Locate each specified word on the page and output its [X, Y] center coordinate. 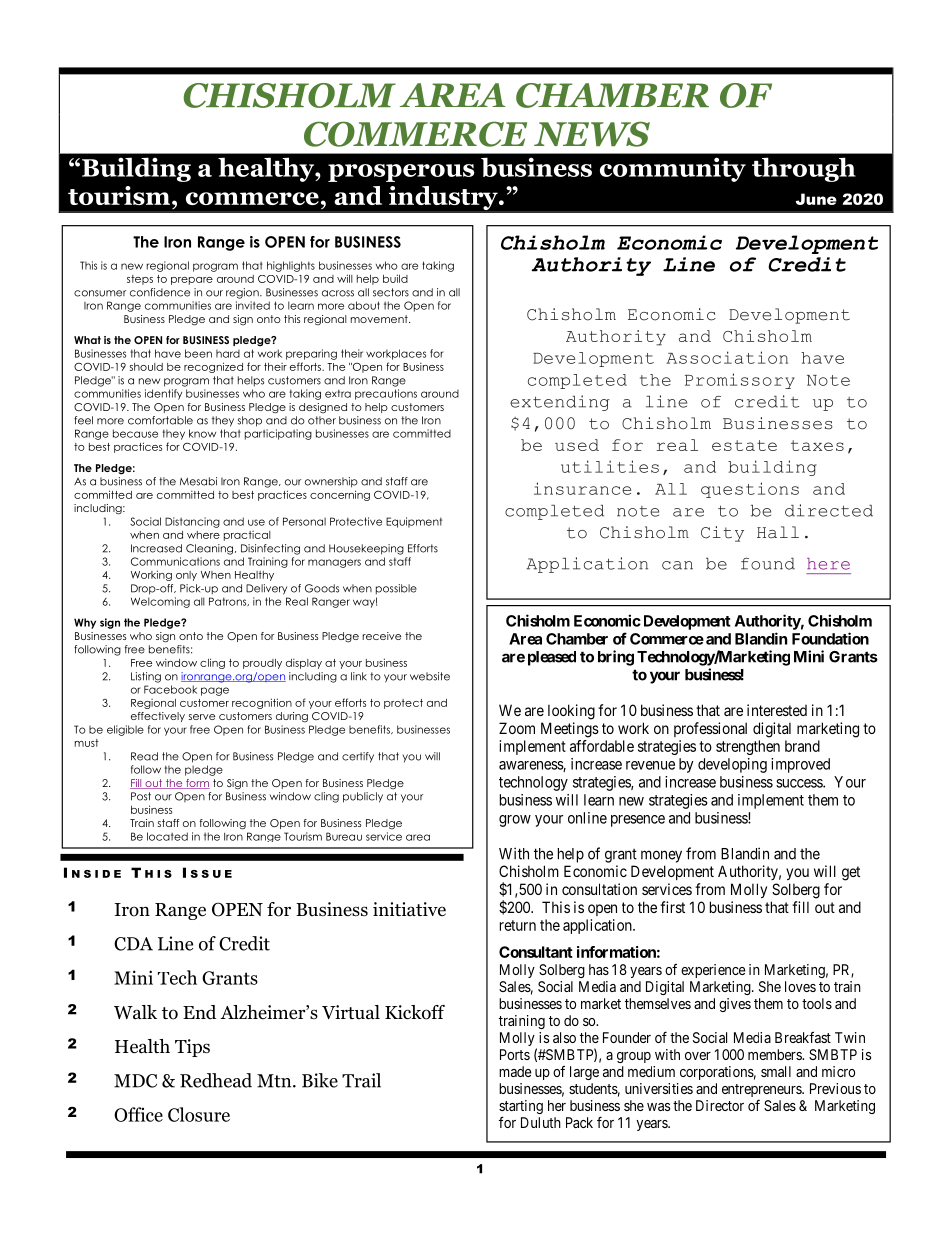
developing [732, 765]
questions [750, 490]
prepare [192, 281]
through [804, 169]
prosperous [401, 173]
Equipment [414, 522]
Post [141, 796]
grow [515, 821]
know [202, 433]
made [515, 1071]
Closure [199, 1114]
